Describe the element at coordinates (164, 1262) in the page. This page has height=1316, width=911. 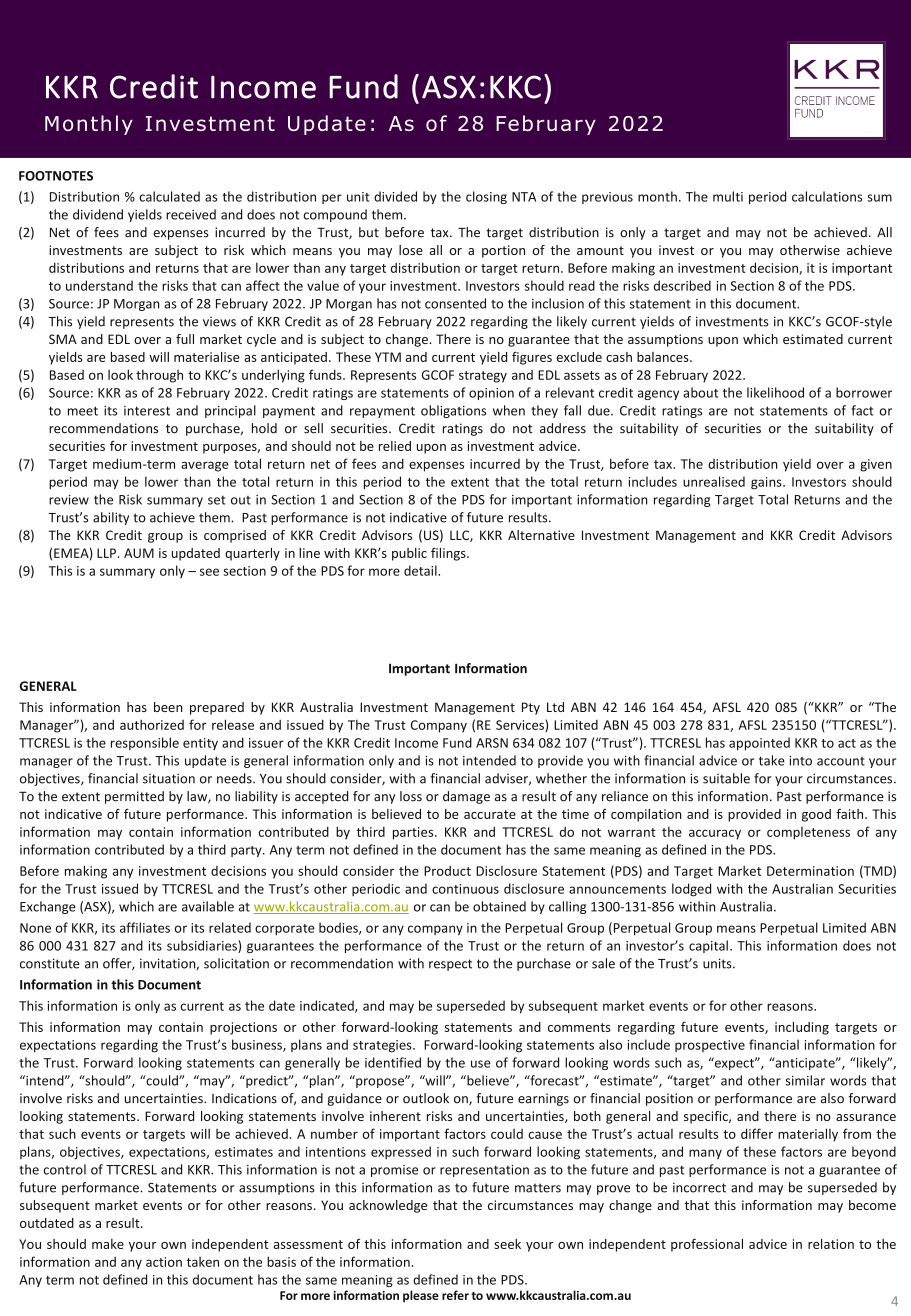
I see `action` at that location.
